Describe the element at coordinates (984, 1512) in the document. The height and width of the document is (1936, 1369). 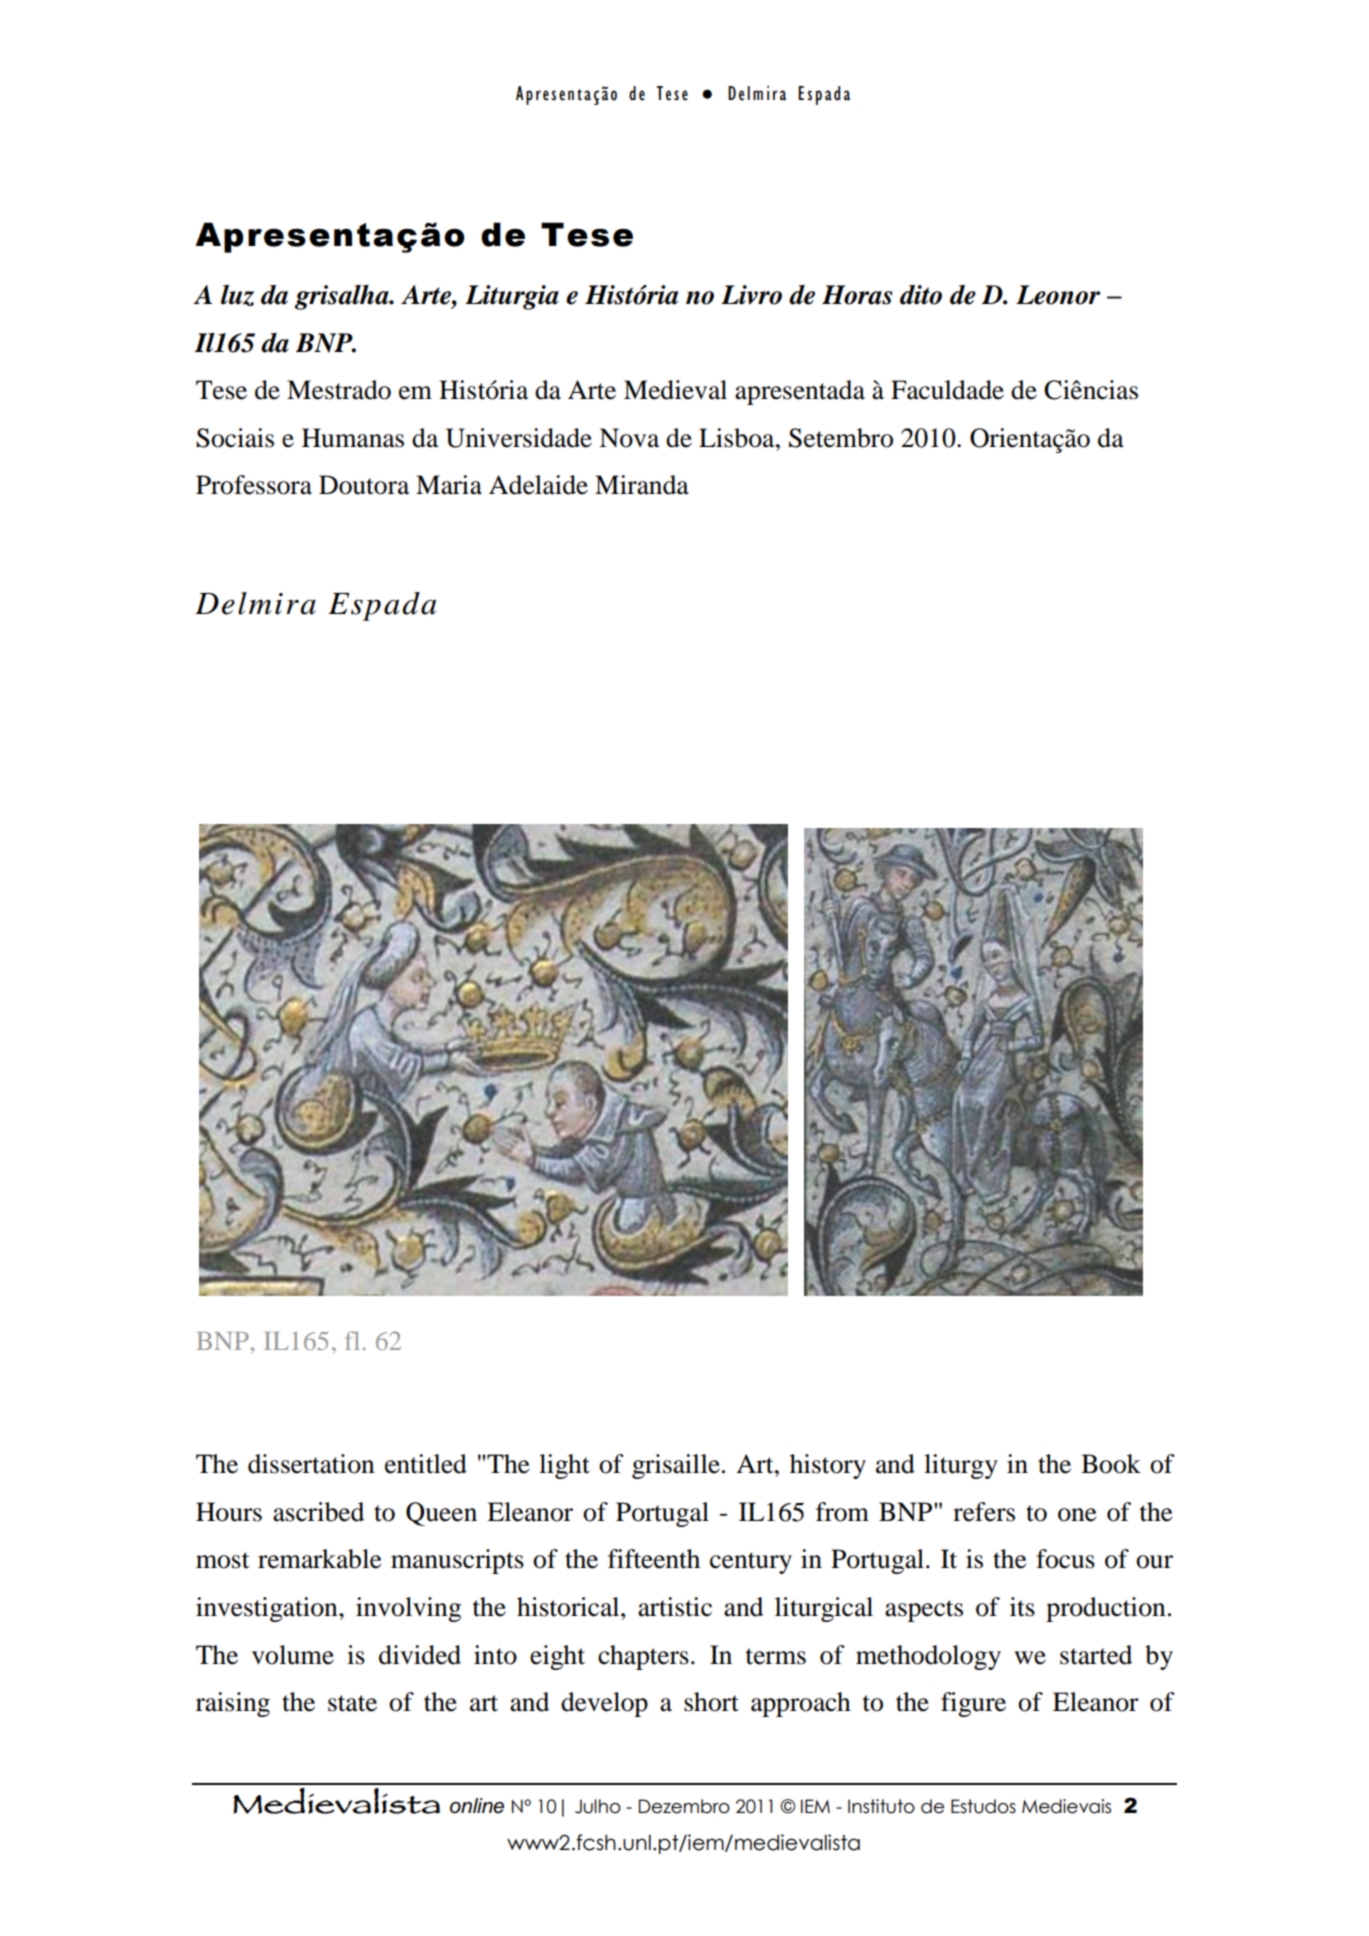
I see `refers` at that location.
